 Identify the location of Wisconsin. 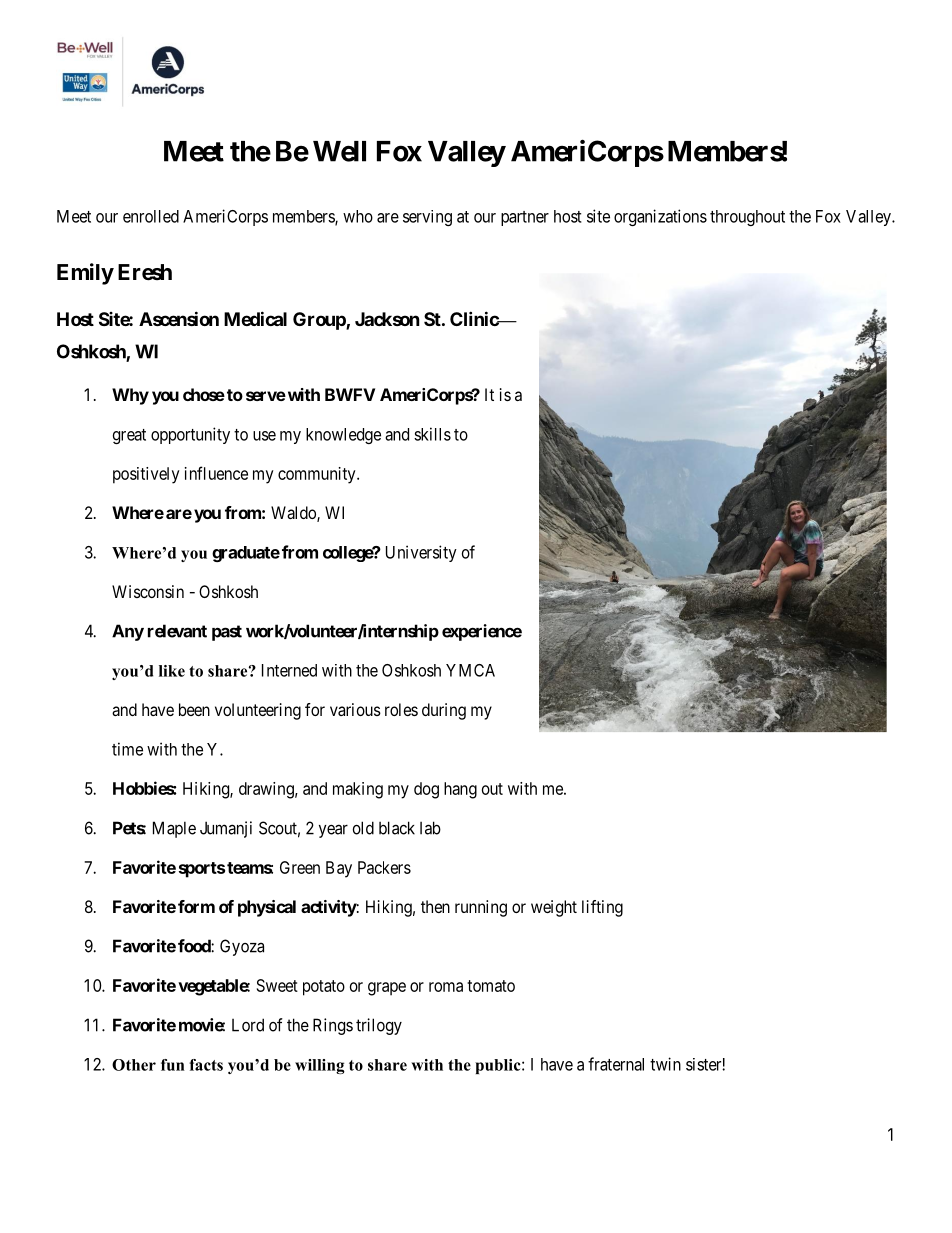
(148, 591).
